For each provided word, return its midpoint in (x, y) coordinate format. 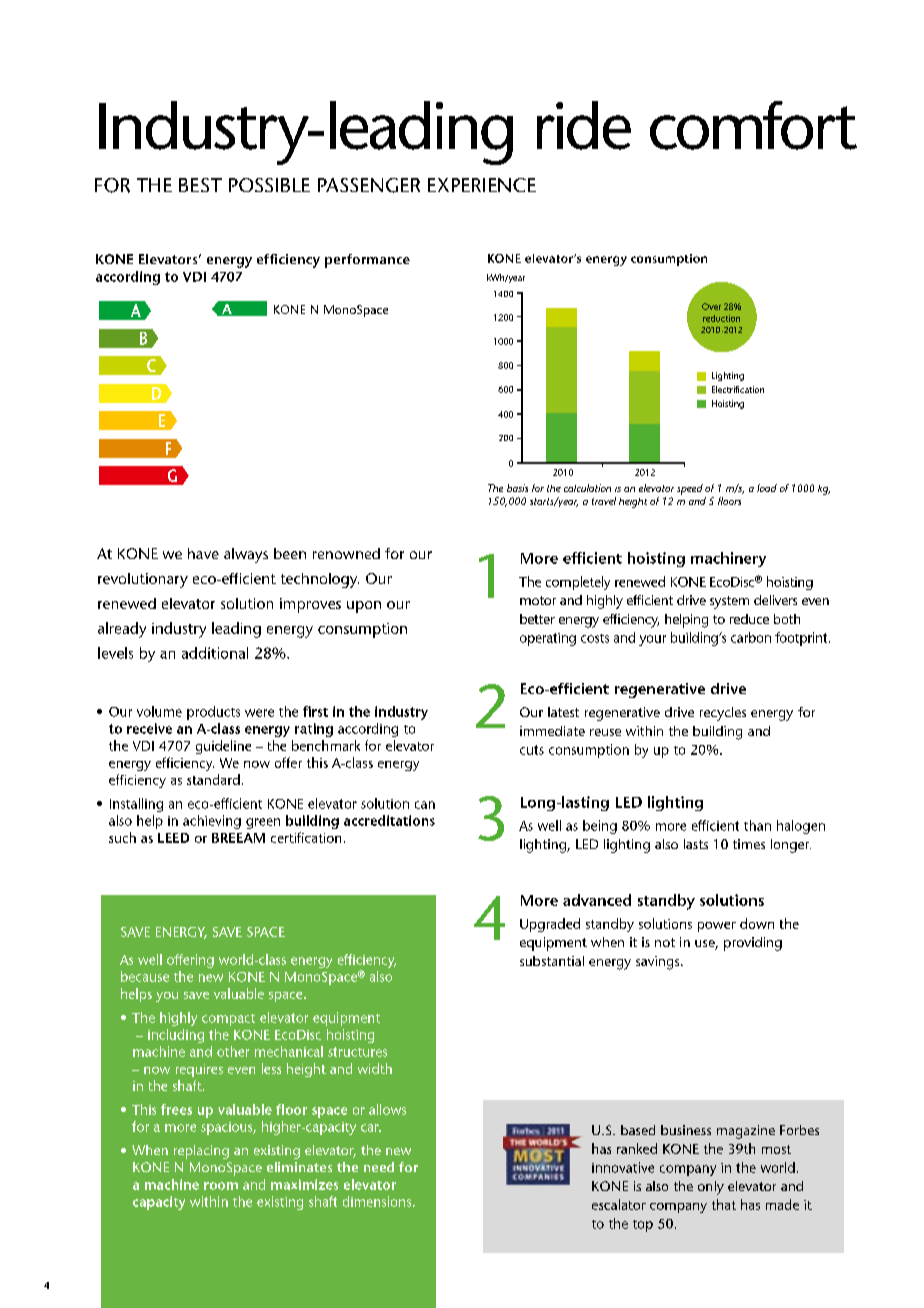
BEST (200, 185)
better (537, 619)
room (221, 1186)
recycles (723, 714)
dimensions (378, 1201)
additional (215, 653)
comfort (753, 125)
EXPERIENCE (482, 185)
